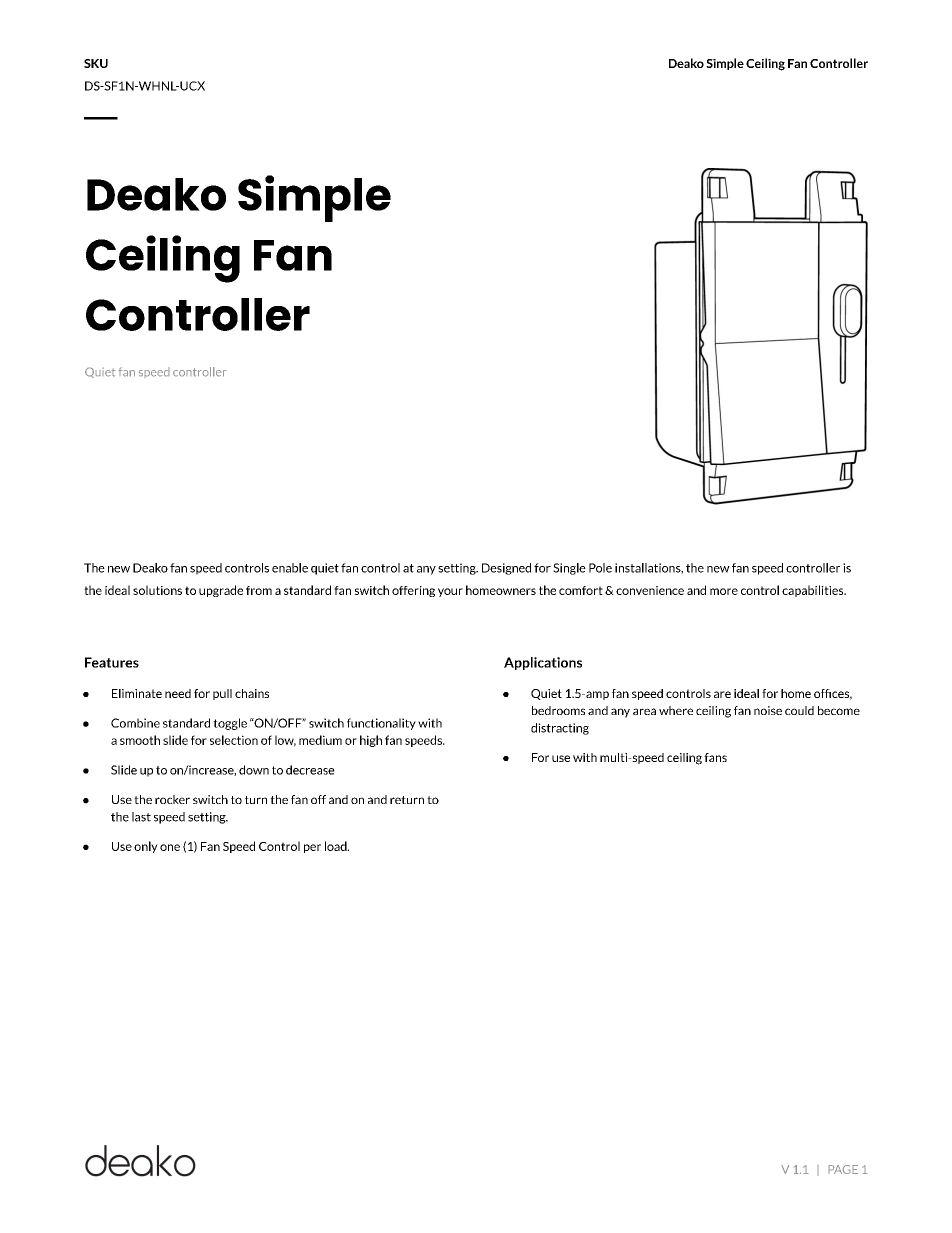 The image size is (952, 1233). Describe the element at coordinates (450, 592) in the screenshot. I see `your` at that location.
